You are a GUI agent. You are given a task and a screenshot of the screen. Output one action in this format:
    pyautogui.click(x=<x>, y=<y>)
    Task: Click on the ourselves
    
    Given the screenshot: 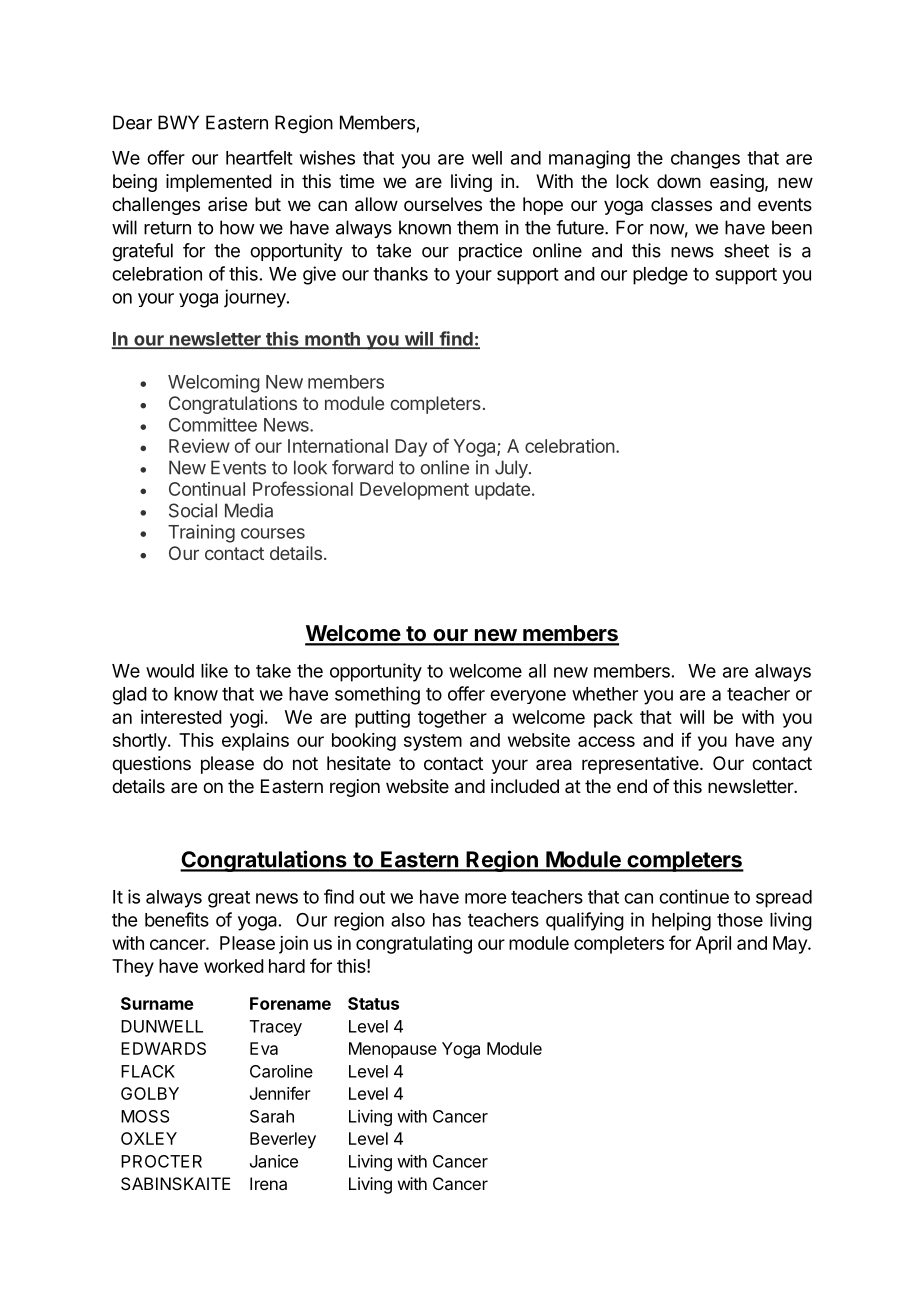 What is the action you would take?
    pyautogui.click(x=443, y=204)
